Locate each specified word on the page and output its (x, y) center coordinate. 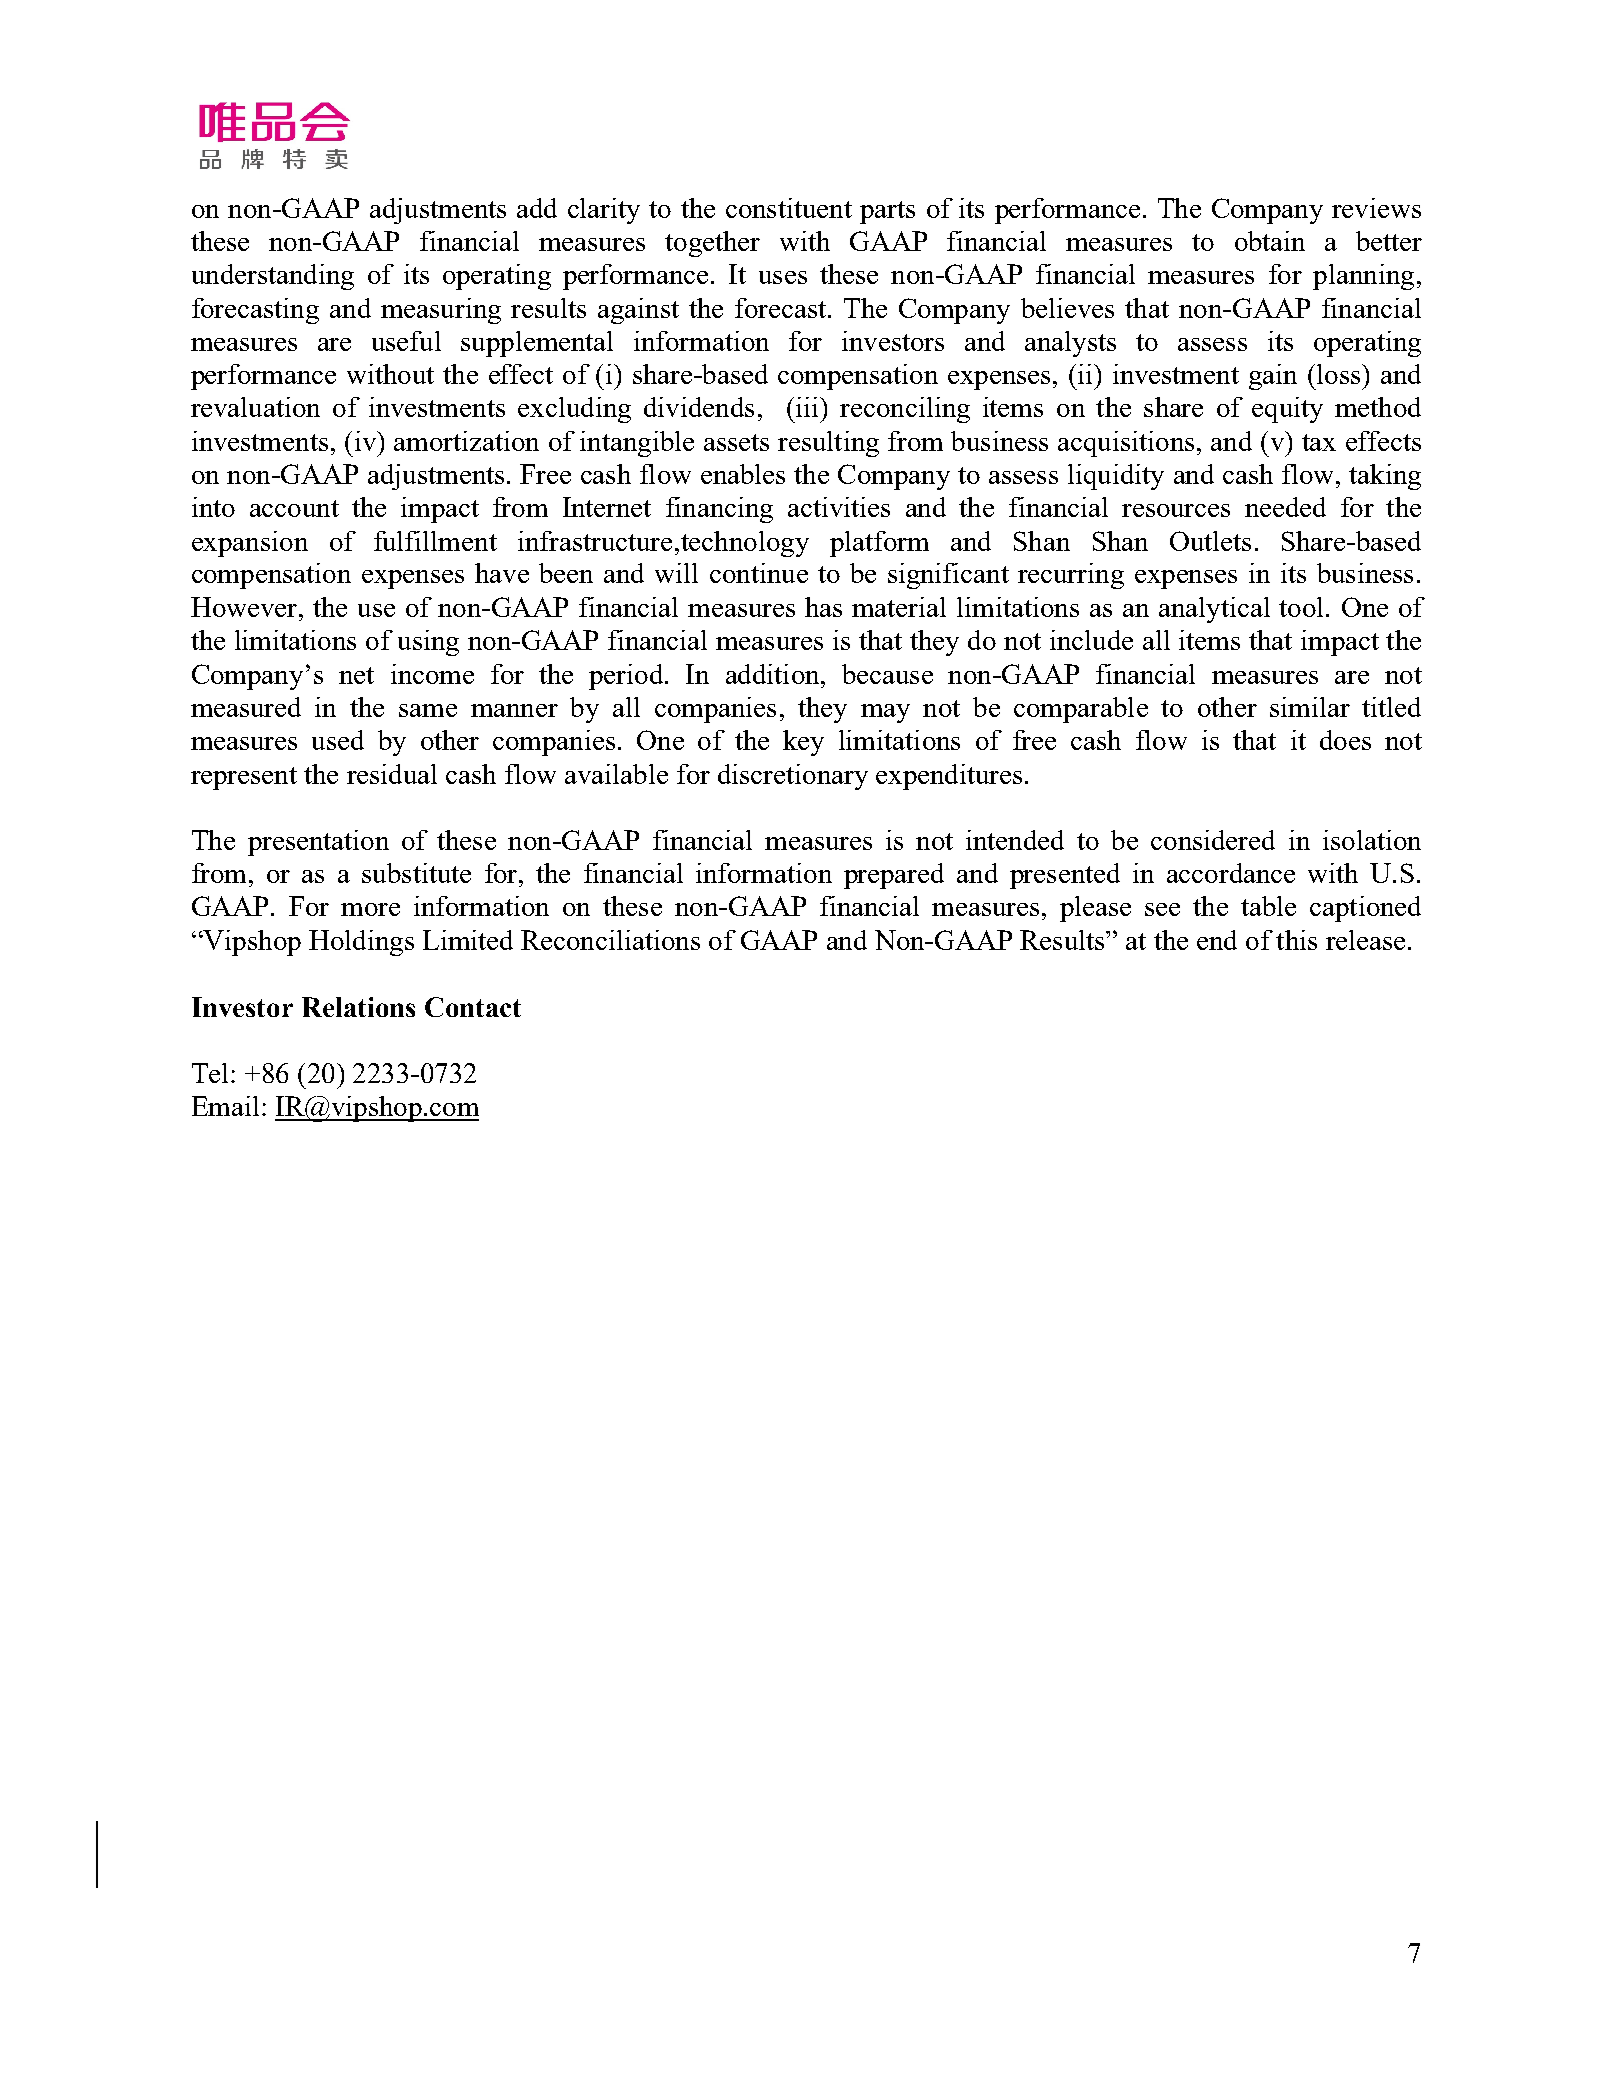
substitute (416, 873)
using (428, 643)
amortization (466, 441)
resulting (828, 444)
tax (1319, 442)
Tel (210, 1073)
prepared (894, 876)
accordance (1231, 873)
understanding (273, 277)
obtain (1270, 241)
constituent (789, 208)
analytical (1214, 610)
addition (774, 674)
